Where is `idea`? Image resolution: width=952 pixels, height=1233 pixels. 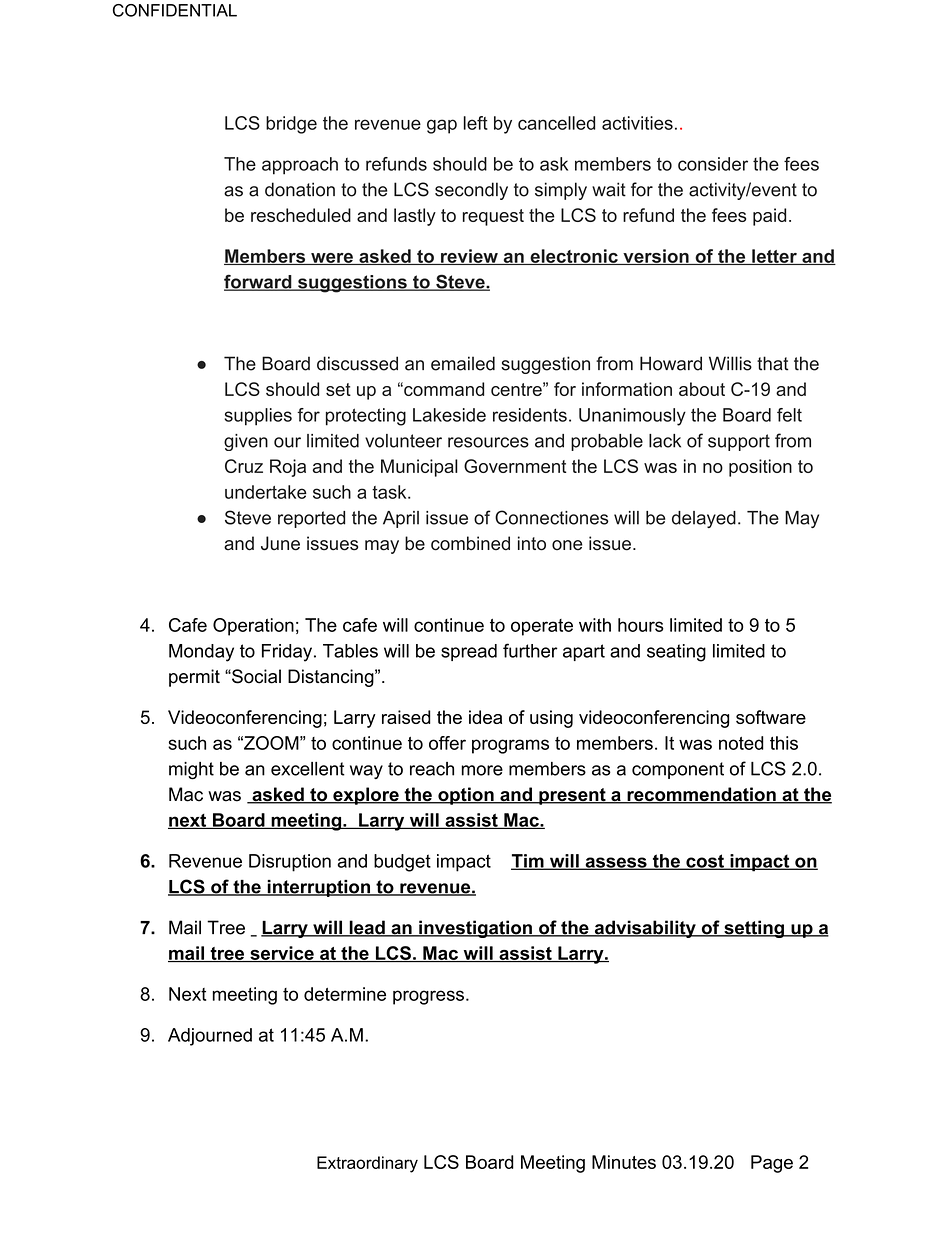 idea is located at coordinates (485, 717).
